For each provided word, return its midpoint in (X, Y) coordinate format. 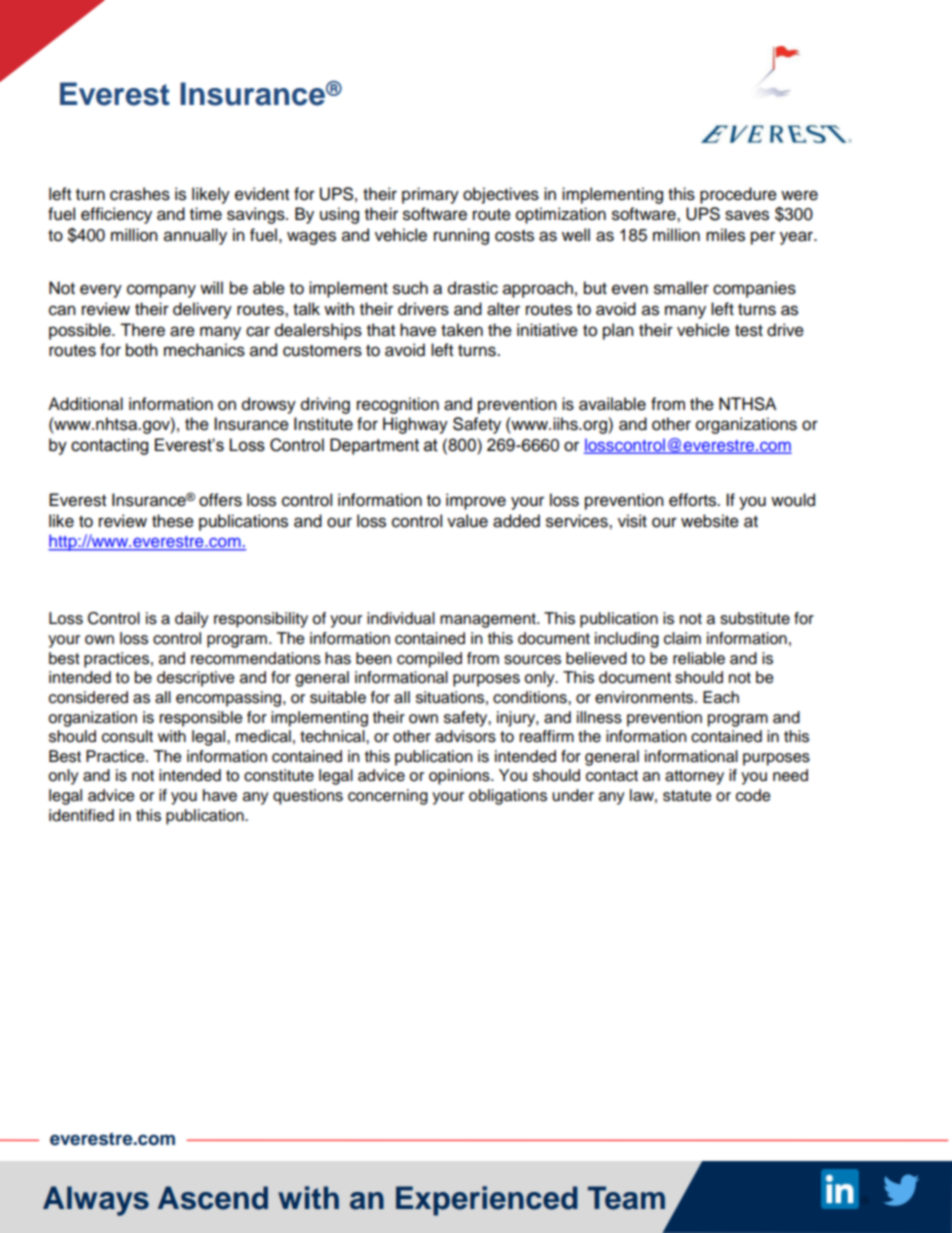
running (461, 236)
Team (626, 1198)
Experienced (487, 1201)
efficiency (116, 215)
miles (725, 235)
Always (96, 1201)
